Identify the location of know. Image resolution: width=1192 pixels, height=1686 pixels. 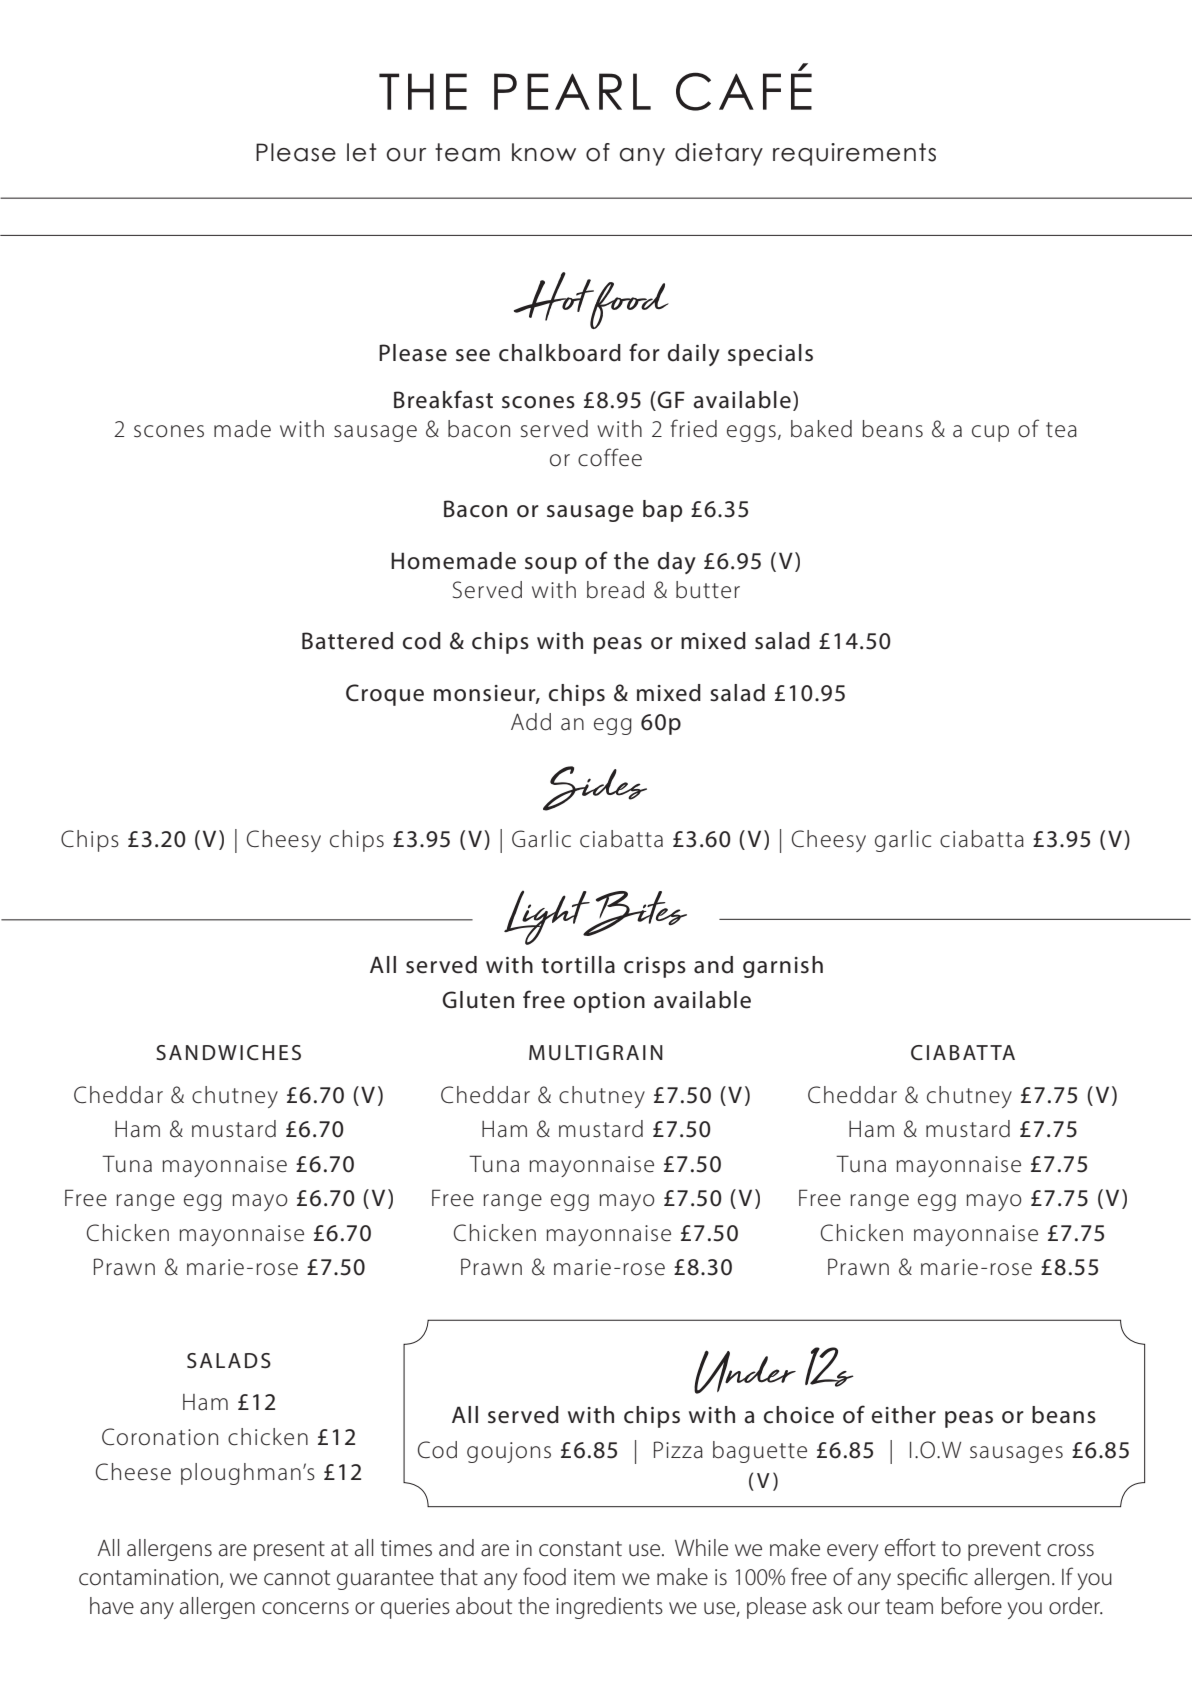
(544, 152).
